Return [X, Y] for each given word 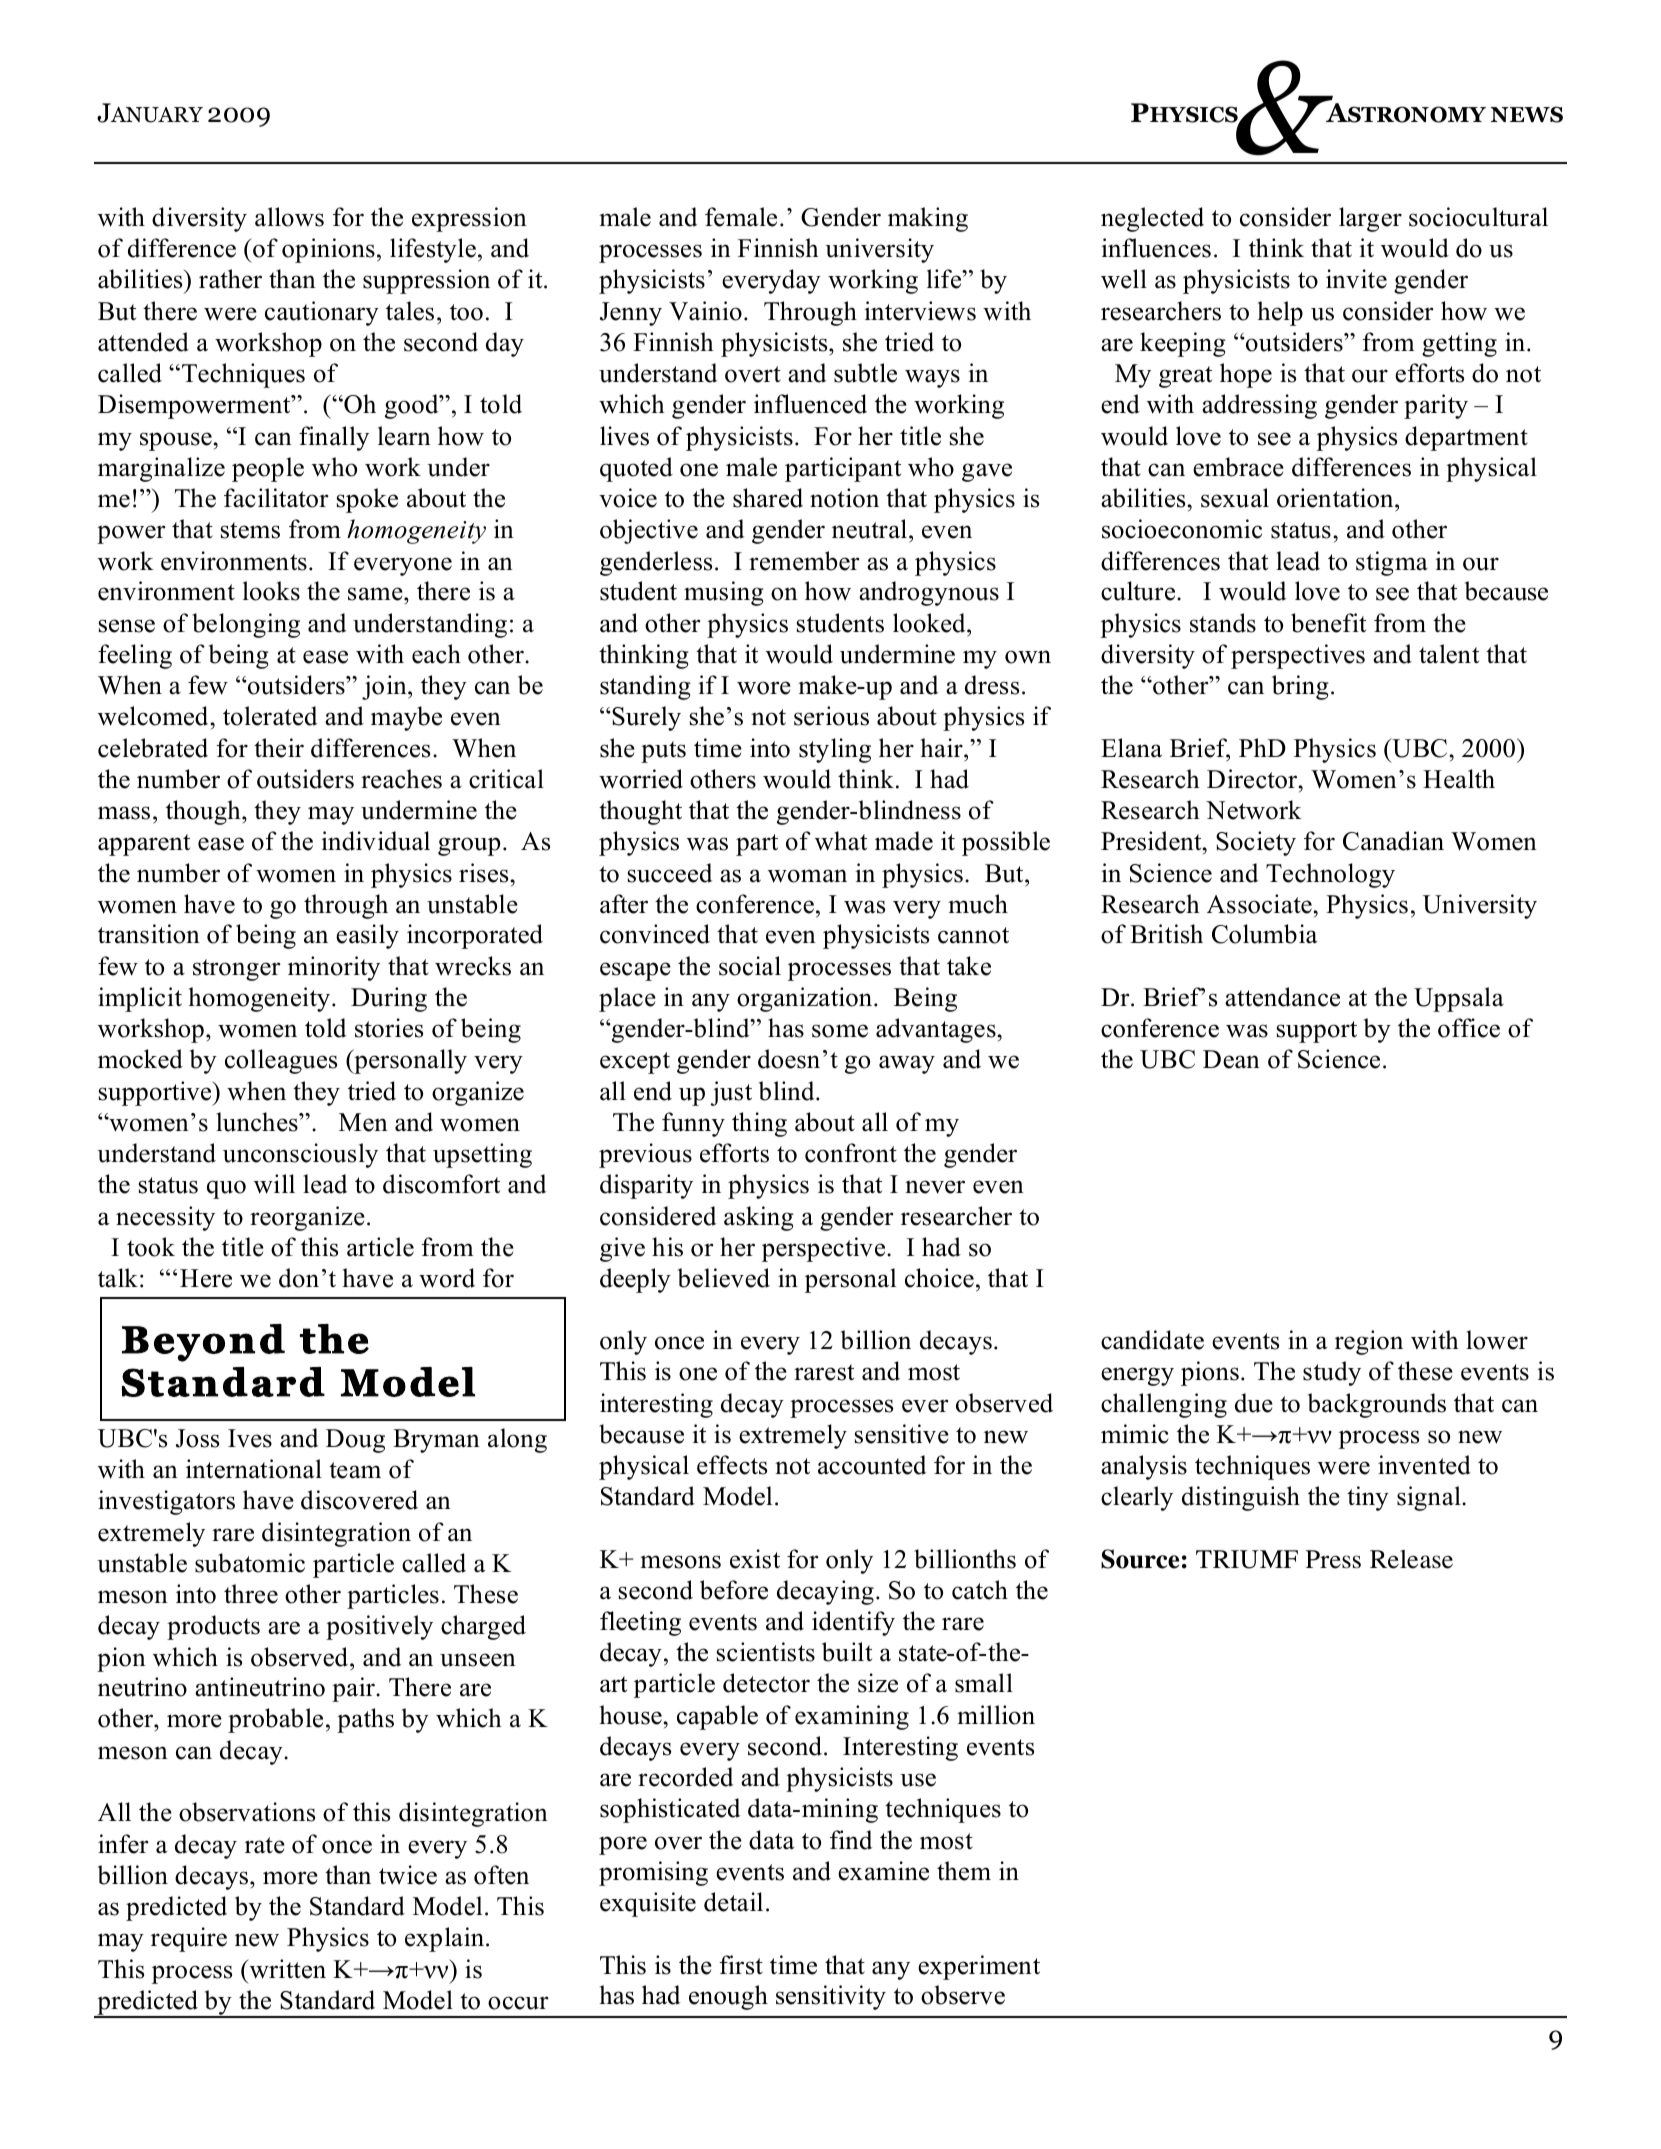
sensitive [902, 1434]
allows [289, 217]
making [928, 219]
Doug [355, 1441]
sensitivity [831, 1997]
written [286, 1969]
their [279, 748]
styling [835, 750]
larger [1370, 219]
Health [1459, 779]
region [1369, 1342]
